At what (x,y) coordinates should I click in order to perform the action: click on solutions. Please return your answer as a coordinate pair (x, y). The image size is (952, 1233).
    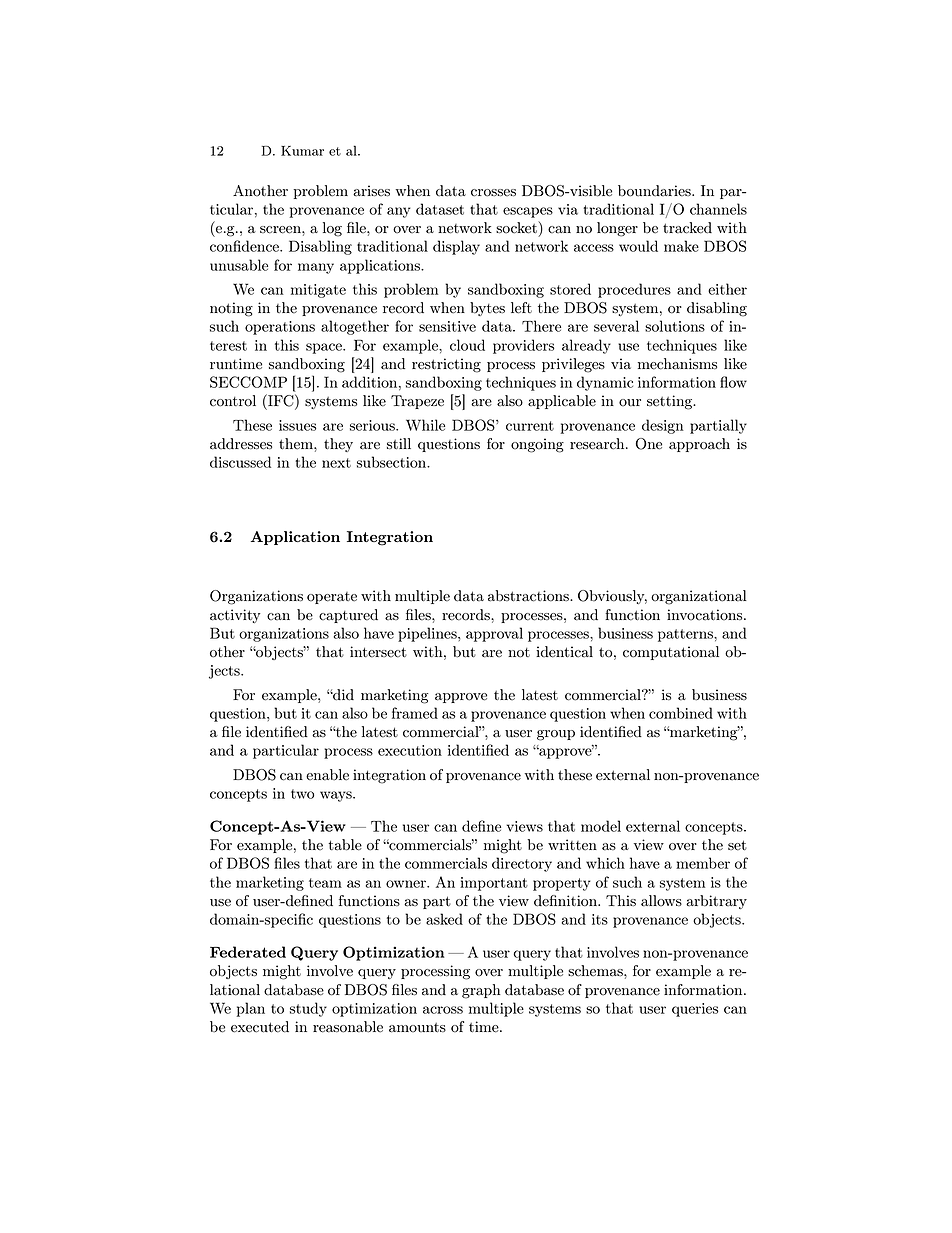
    Looking at the image, I should click on (675, 326).
